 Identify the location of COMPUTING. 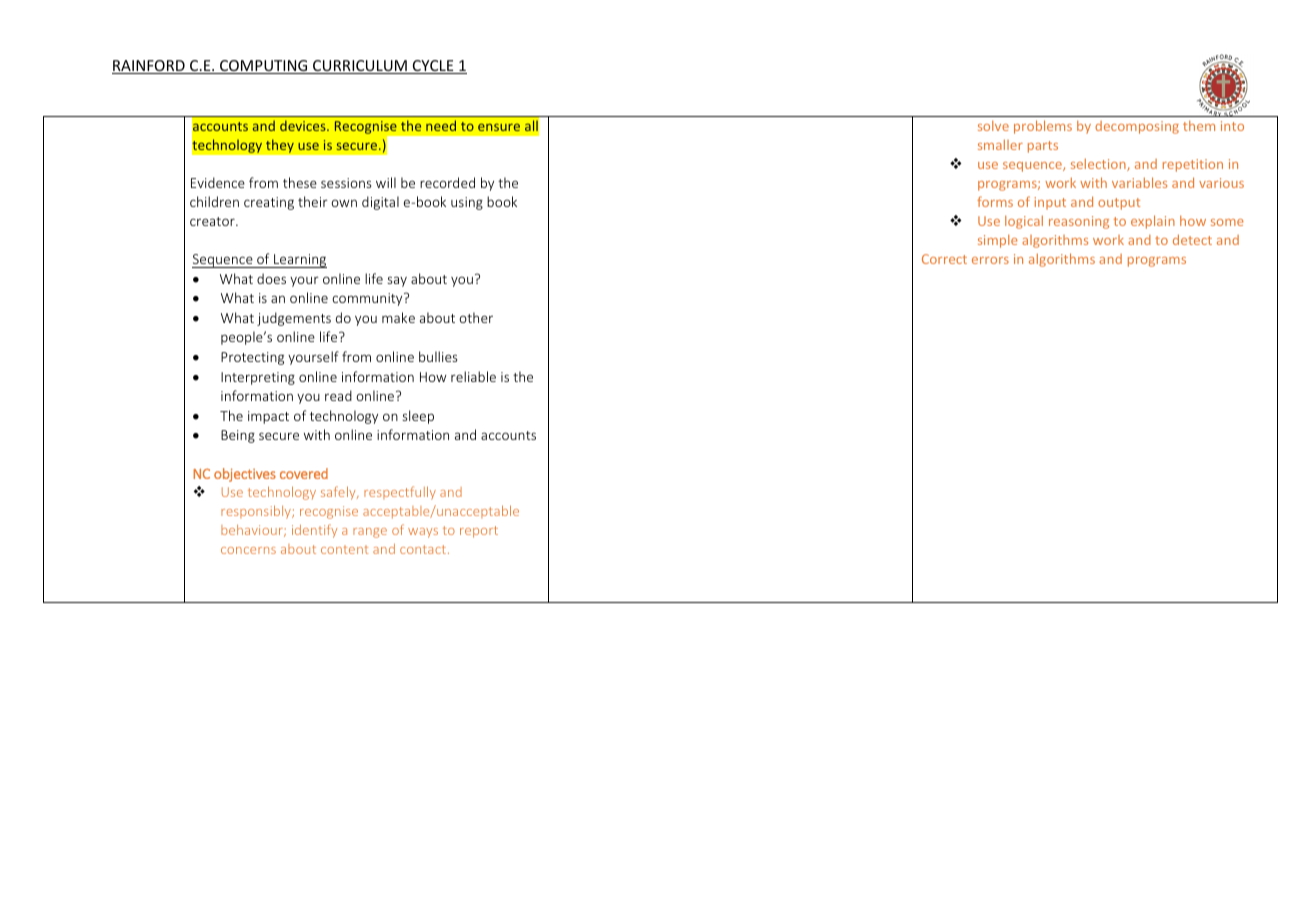
(264, 67).
